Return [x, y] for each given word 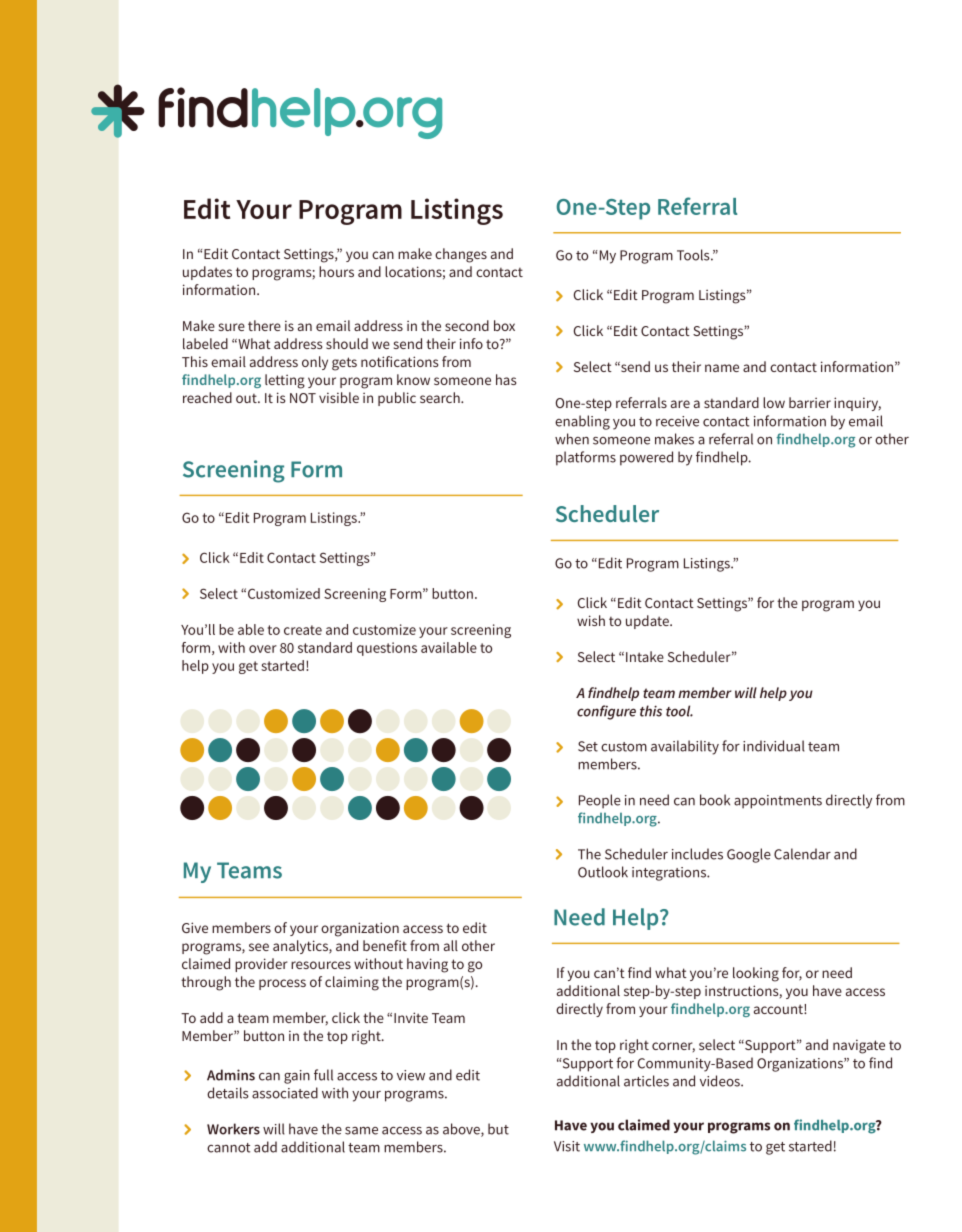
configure [606, 712]
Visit [567, 1146]
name [722, 368]
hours [336, 271]
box [504, 325]
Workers [233, 1129]
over [263, 649]
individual [774, 746]
